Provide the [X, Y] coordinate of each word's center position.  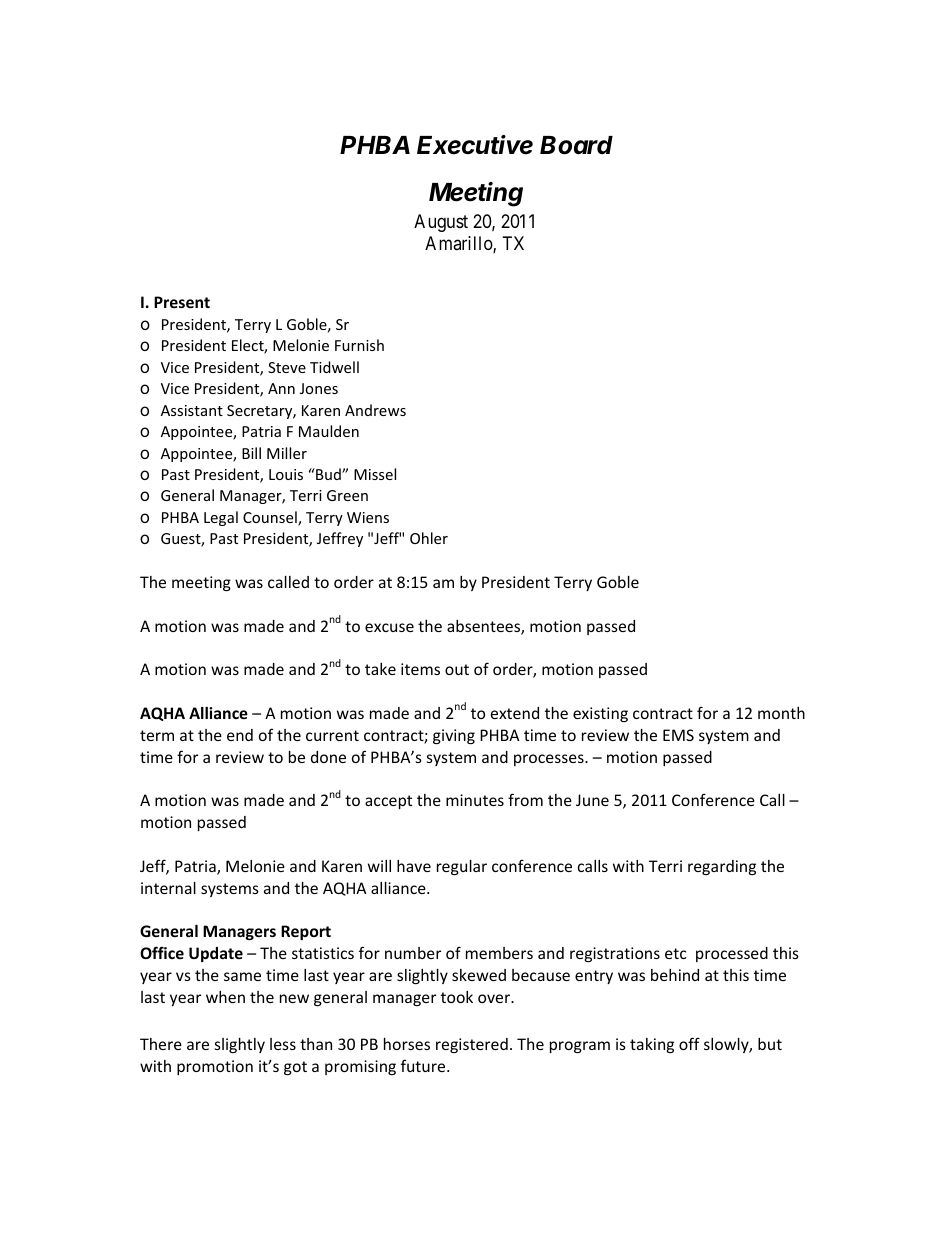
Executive [475, 145]
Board [576, 145]
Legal [221, 518]
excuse [389, 627]
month [781, 713]
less [283, 1044]
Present [182, 302]
